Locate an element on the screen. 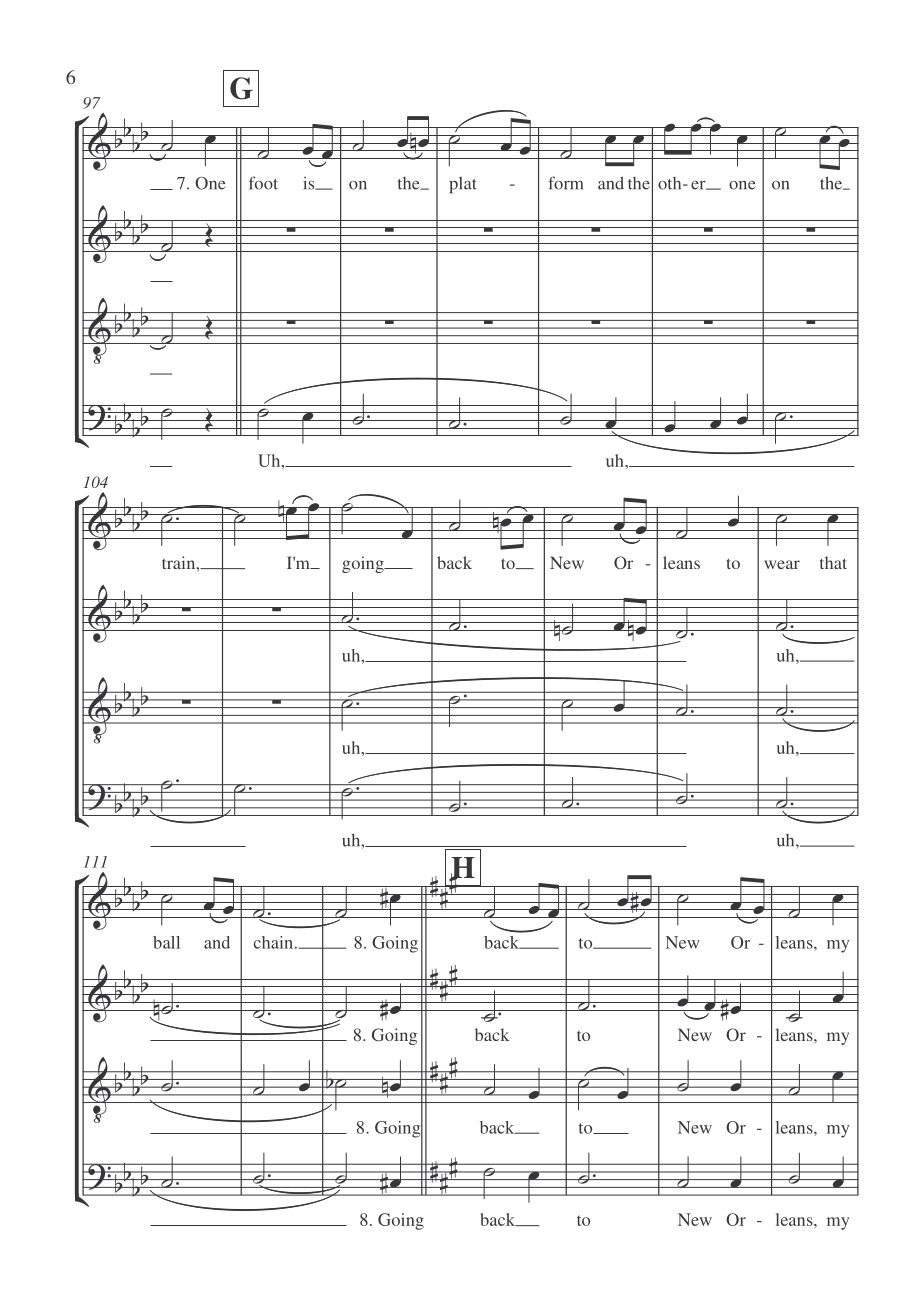  foot is located at coordinates (263, 183).
